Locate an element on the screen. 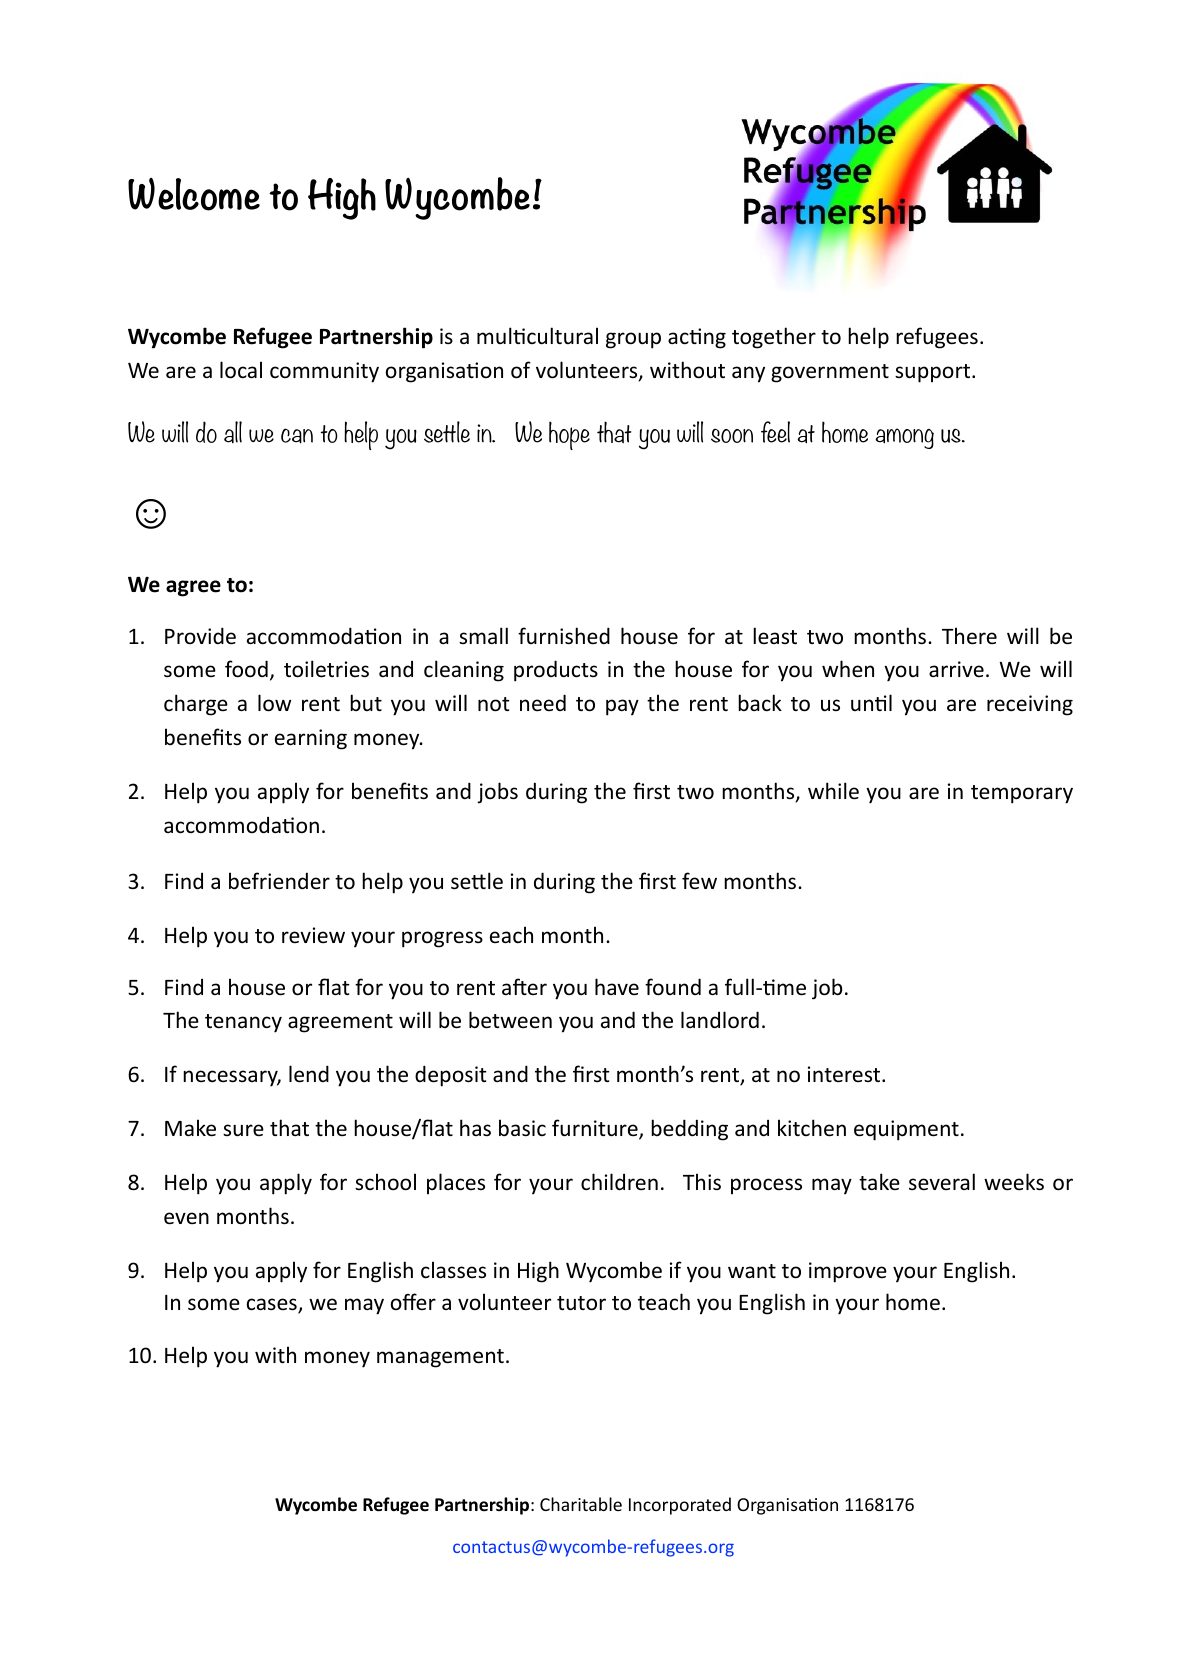 The image size is (1186, 1679). temporary is located at coordinates (1022, 794).
